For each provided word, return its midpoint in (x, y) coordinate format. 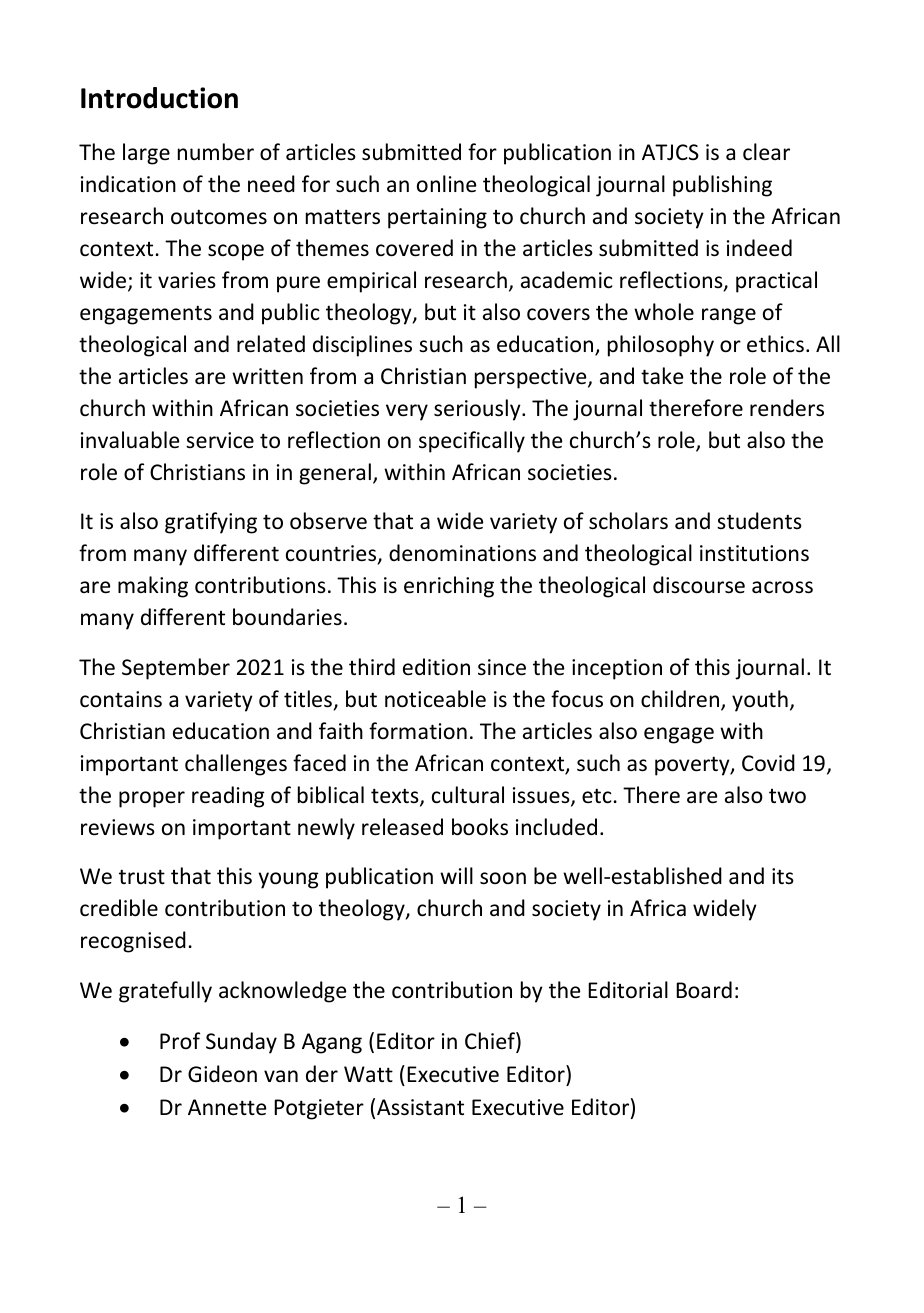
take (662, 376)
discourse (699, 585)
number (216, 151)
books (480, 827)
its (783, 876)
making (153, 587)
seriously (478, 410)
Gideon (222, 1074)
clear (766, 152)
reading (228, 797)
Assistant (420, 1107)
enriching (449, 587)
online (446, 184)
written (267, 376)
